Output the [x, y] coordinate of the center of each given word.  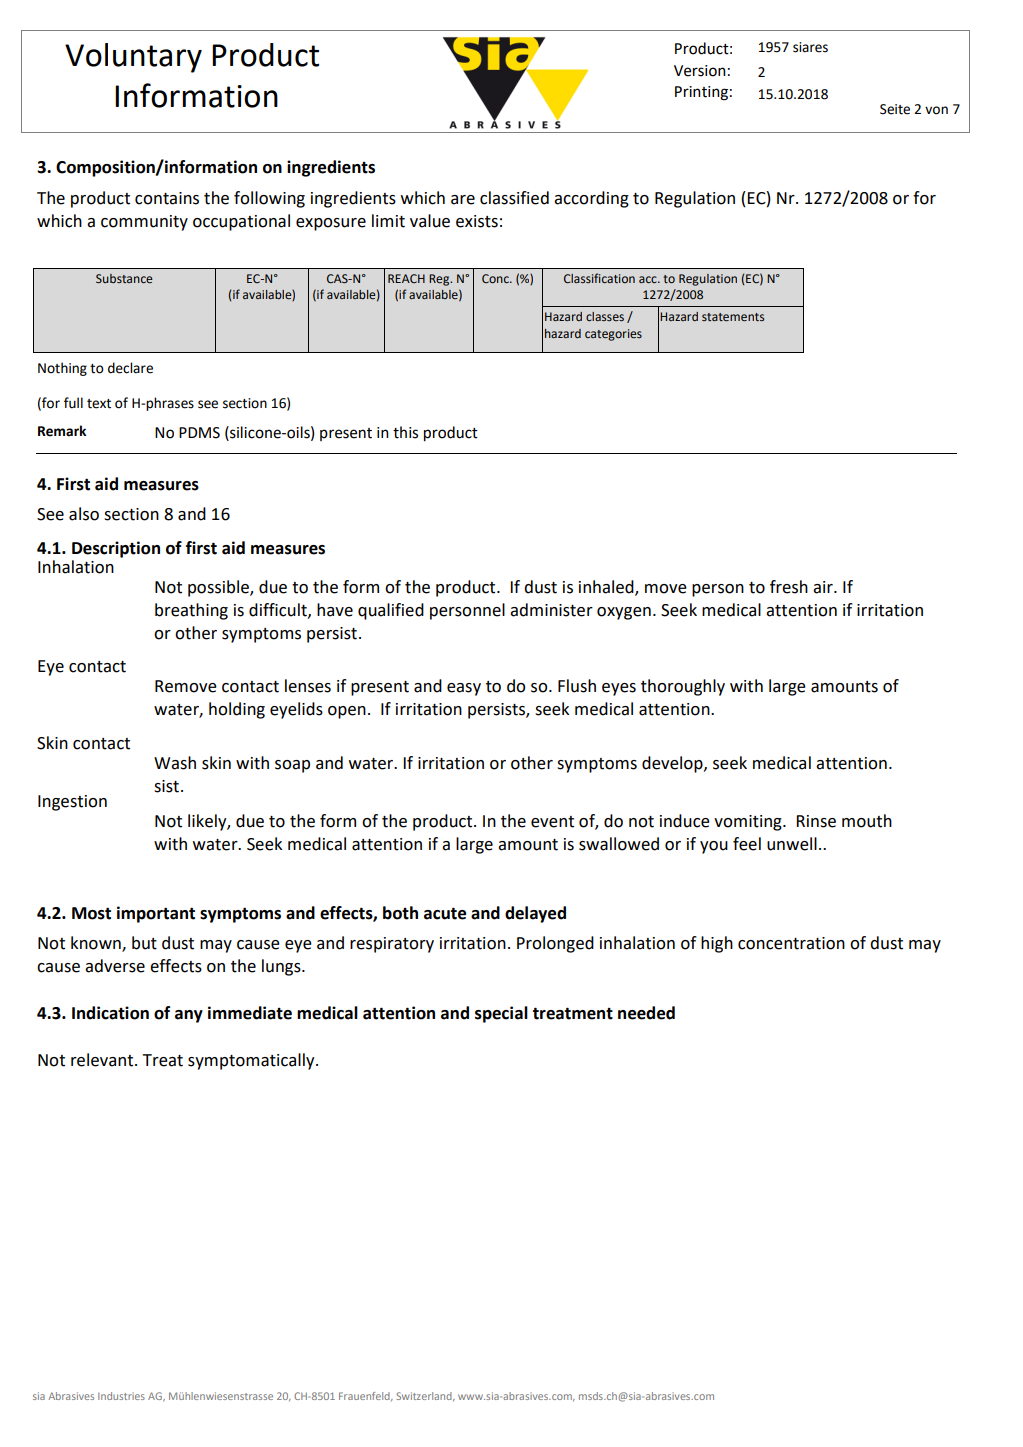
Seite [895, 109]
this [405, 432]
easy [464, 689]
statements [733, 317]
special [501, 1014]
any [189, 1016]
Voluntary [133, 58]
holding [237, 710]
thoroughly [683, 687]
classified [514, 198]
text [99, 404]
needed [646, 1013]
